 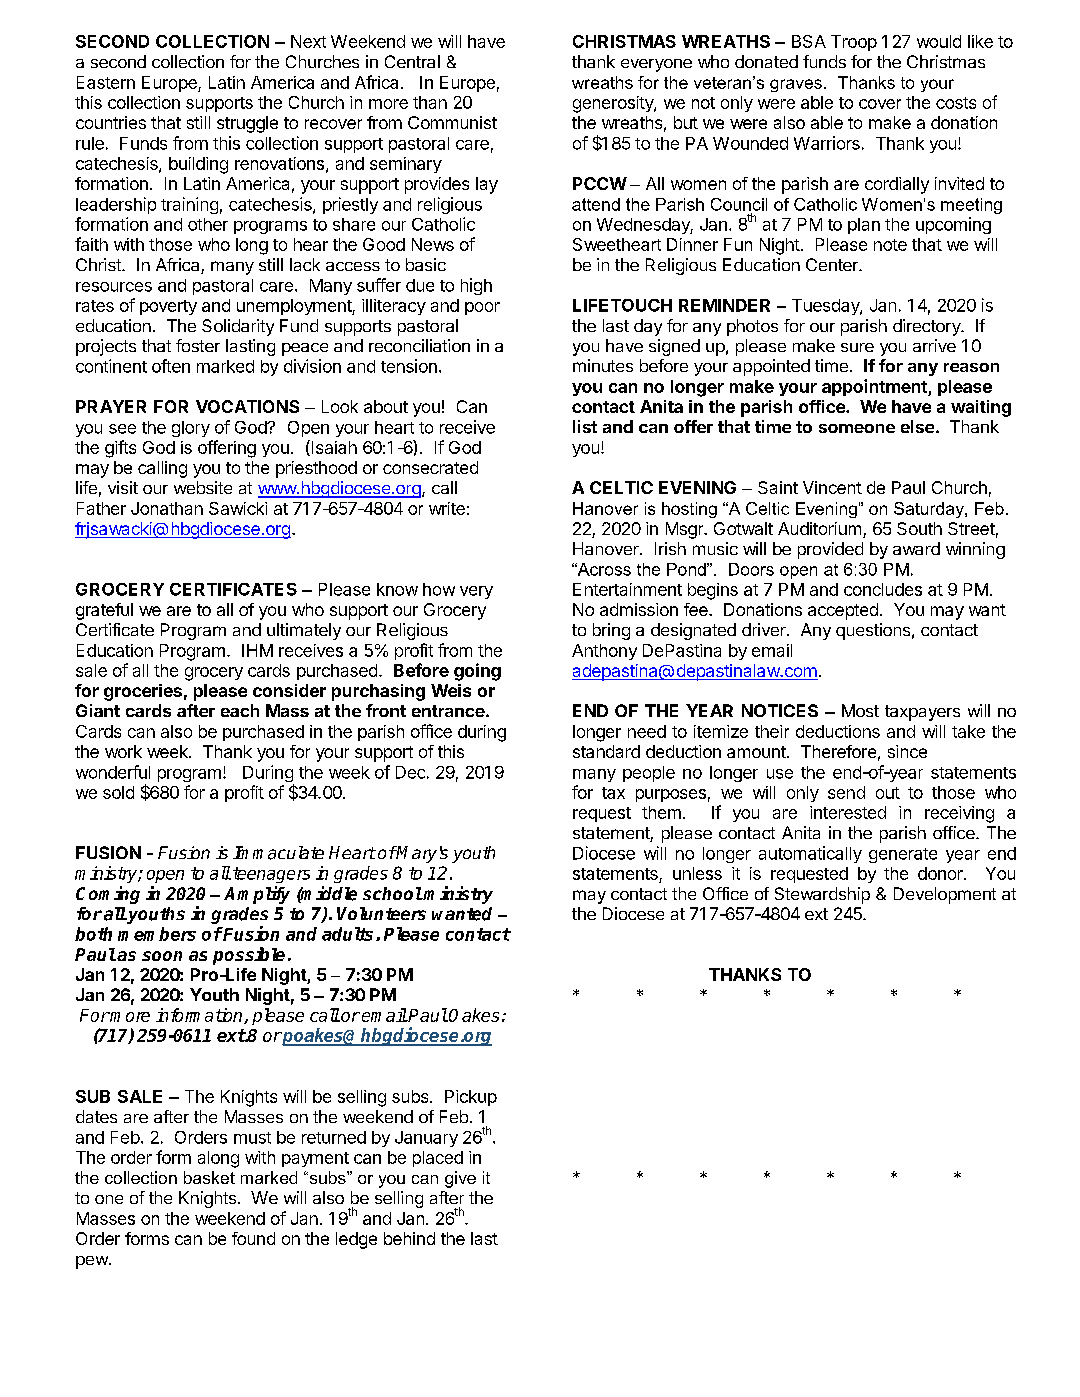 I want to click on them, so click(x=661, y=812).
